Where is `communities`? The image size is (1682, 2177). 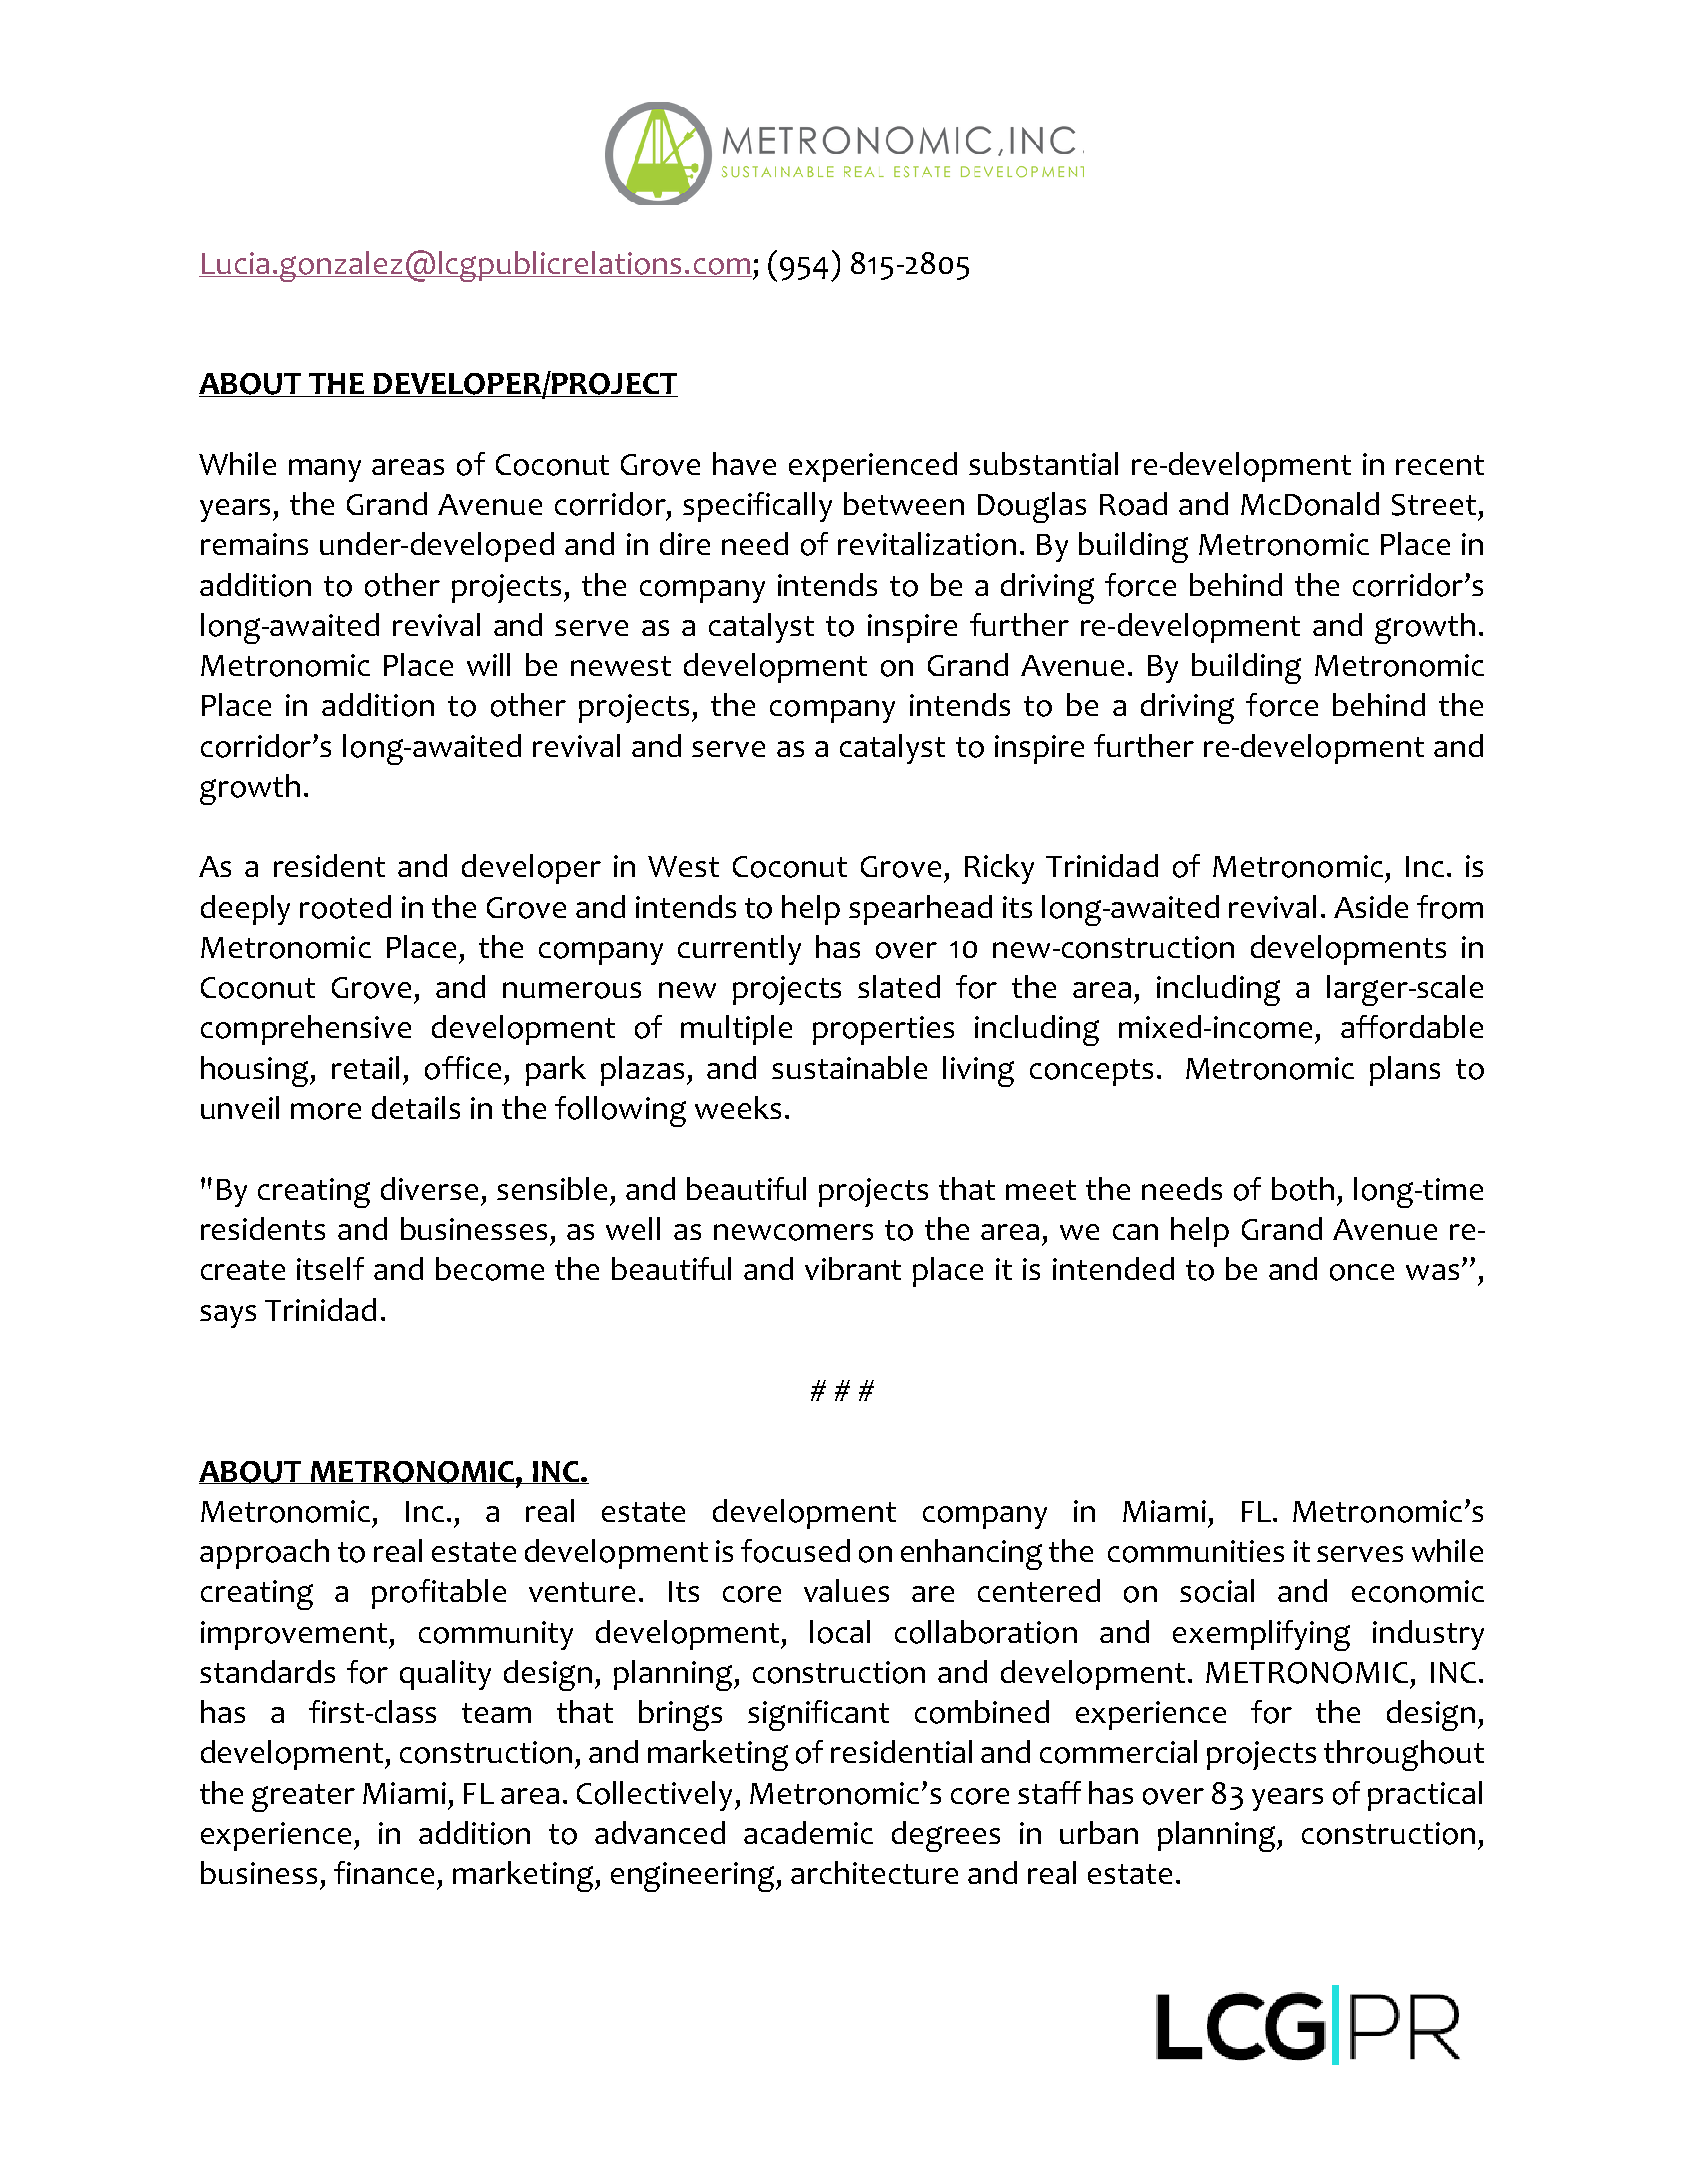
communities is located at coordinates (1196, 1551).
